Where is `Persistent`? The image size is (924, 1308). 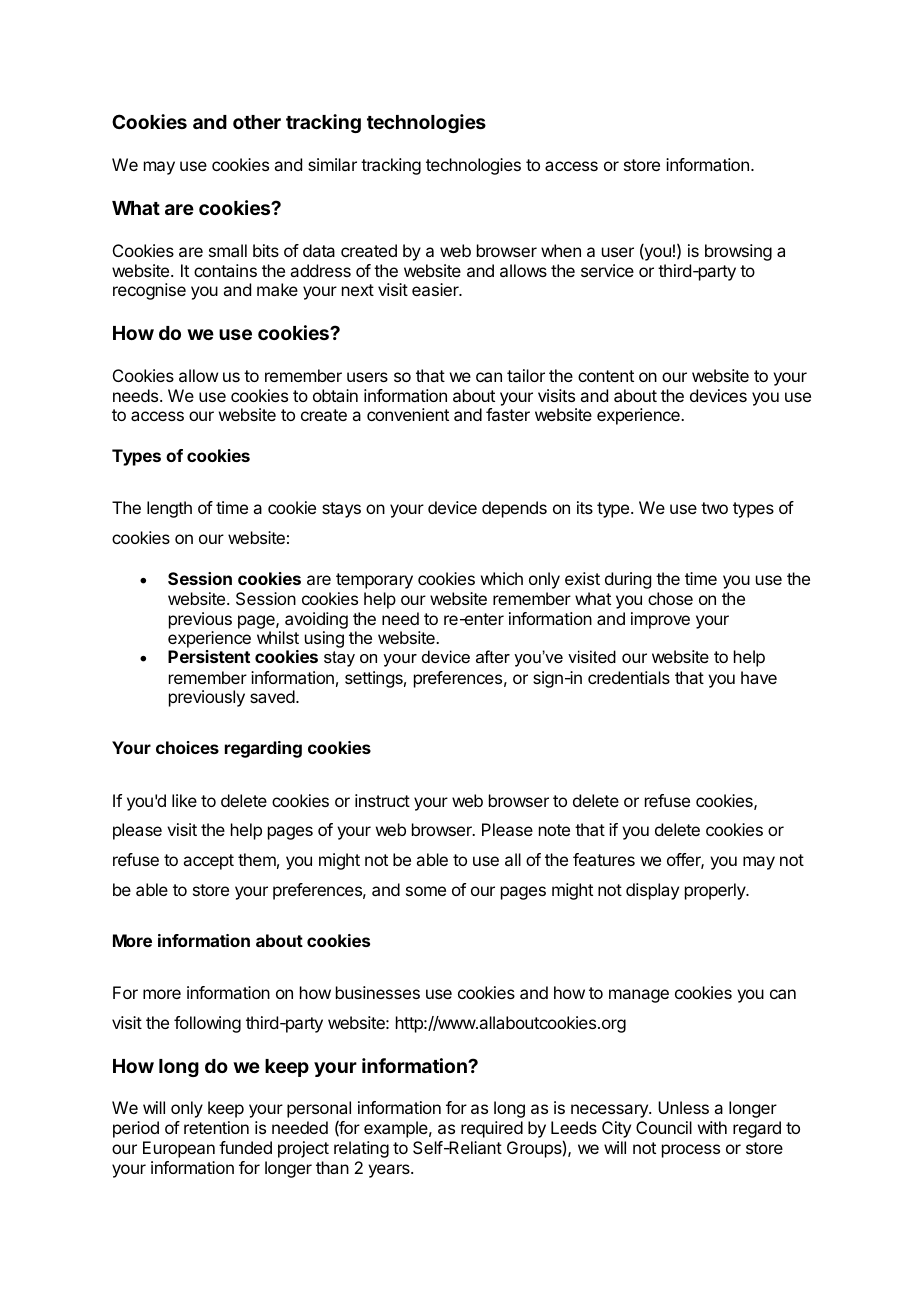
Persistent is located at coordinates (209, 656).
